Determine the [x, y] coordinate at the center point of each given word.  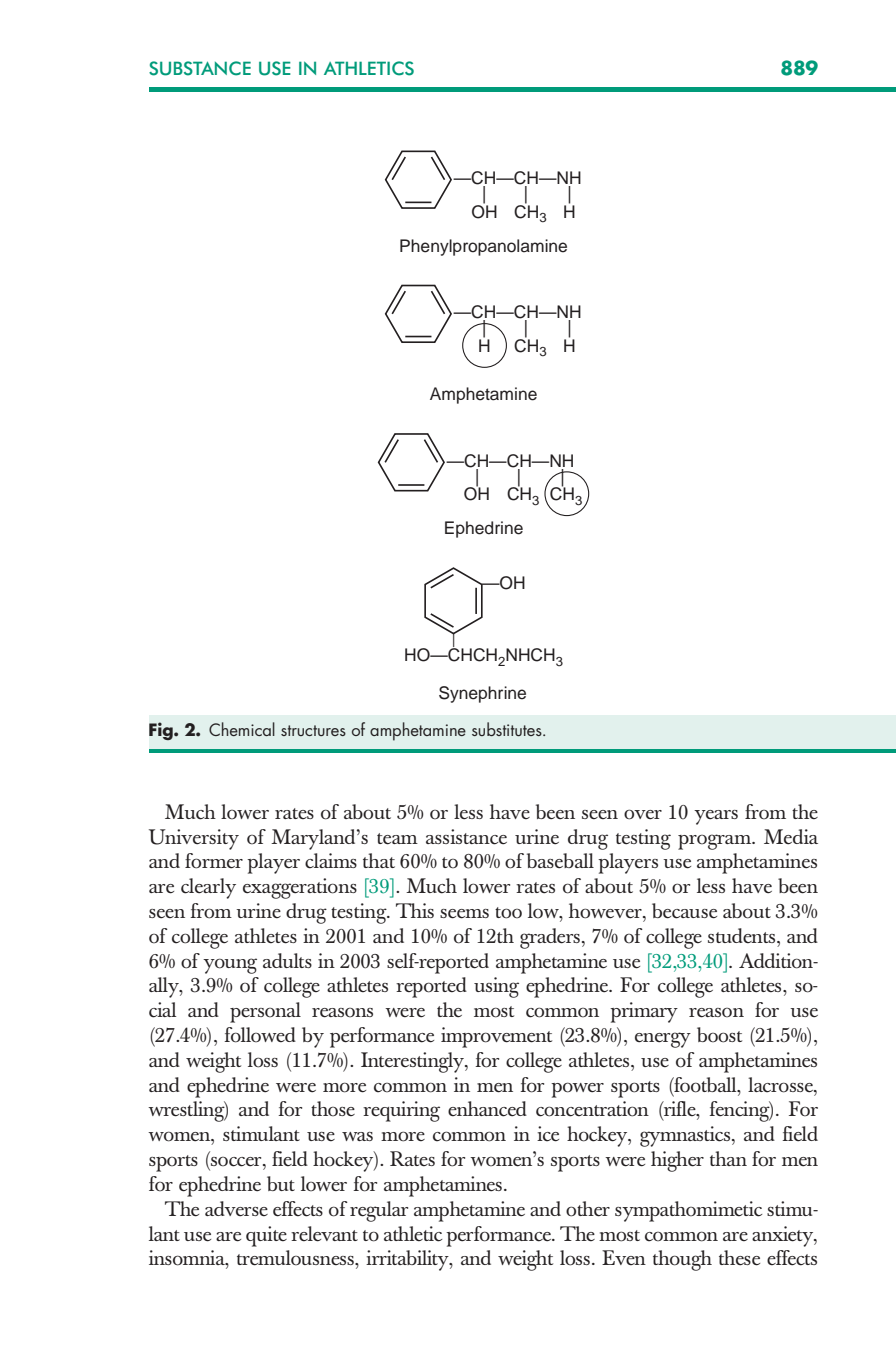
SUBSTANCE [200, 68]
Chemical [242, 729]
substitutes [508, 729]
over [643, 814]
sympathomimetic [688, 1211]
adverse [236, 1209]
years [716, 817]
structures [313, 730]
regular [379, 1211]
